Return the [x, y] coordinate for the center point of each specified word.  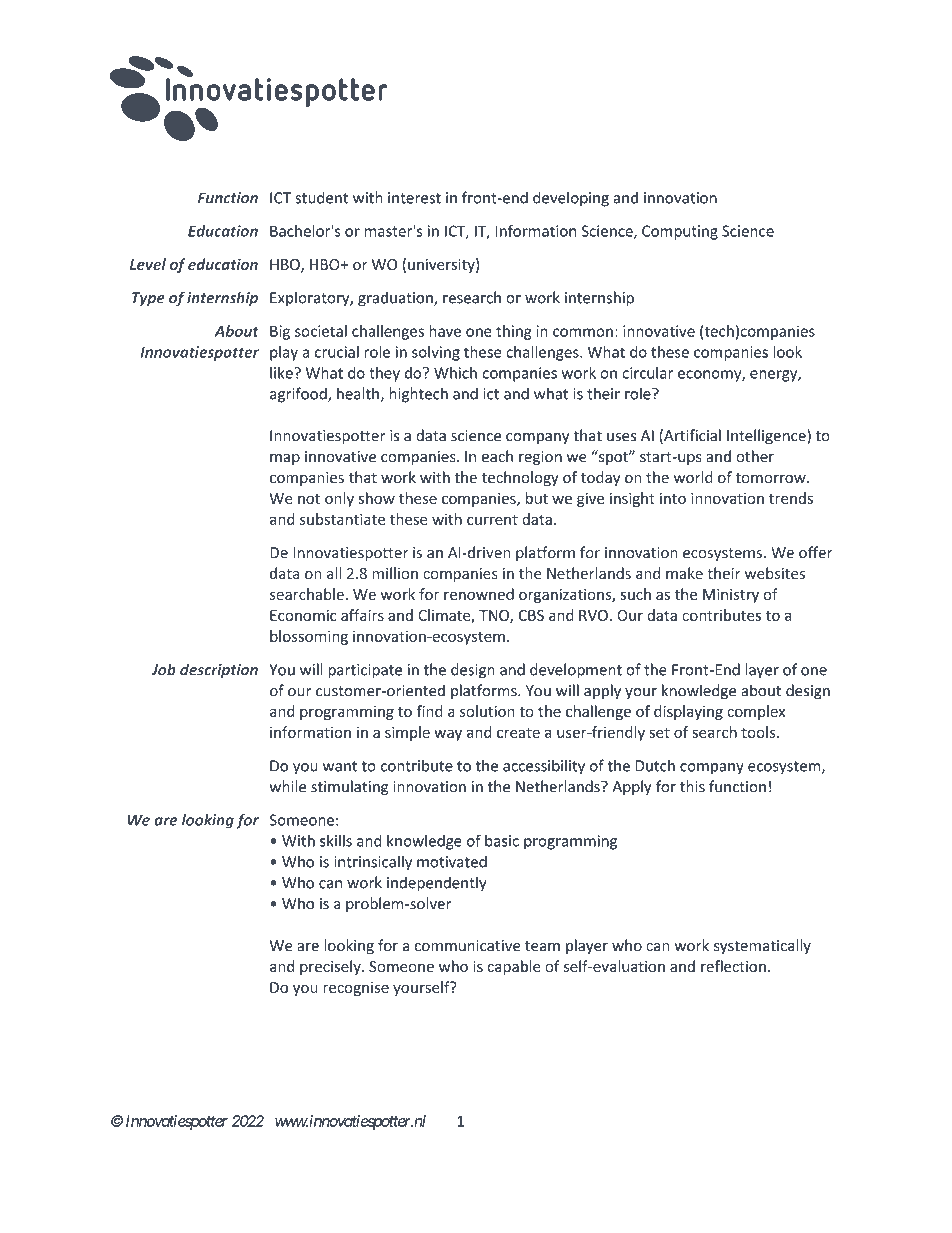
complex [756, 712]
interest [414, 198]
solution [487, 711]
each [497, 456]
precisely [331, 967]
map [285, 459]
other [755, 456]
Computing [680, 232]
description [219, 670]
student [321, 197]
